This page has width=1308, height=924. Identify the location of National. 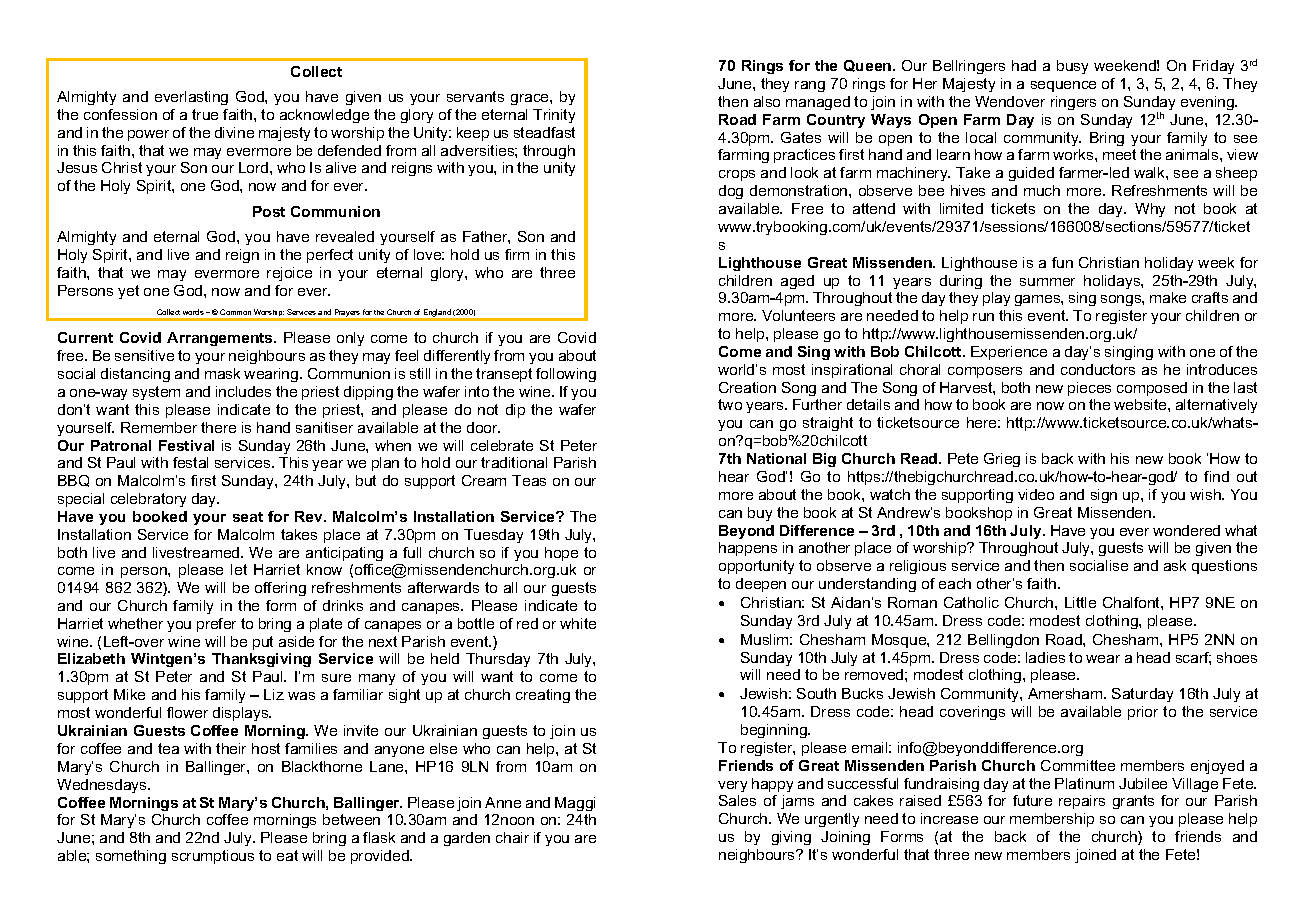
(776, 458).
